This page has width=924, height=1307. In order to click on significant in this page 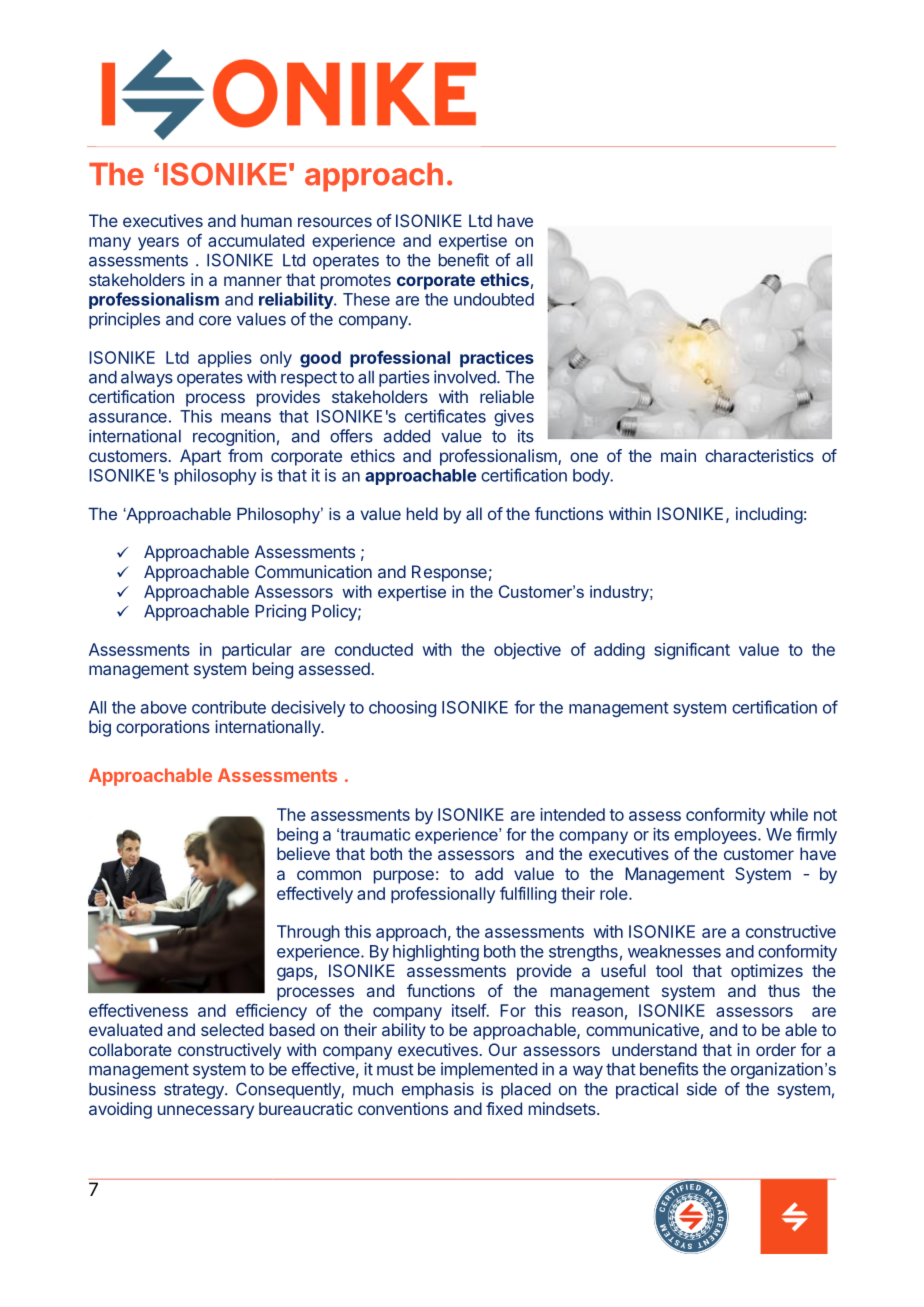, I will do `click(692, 651)`.
